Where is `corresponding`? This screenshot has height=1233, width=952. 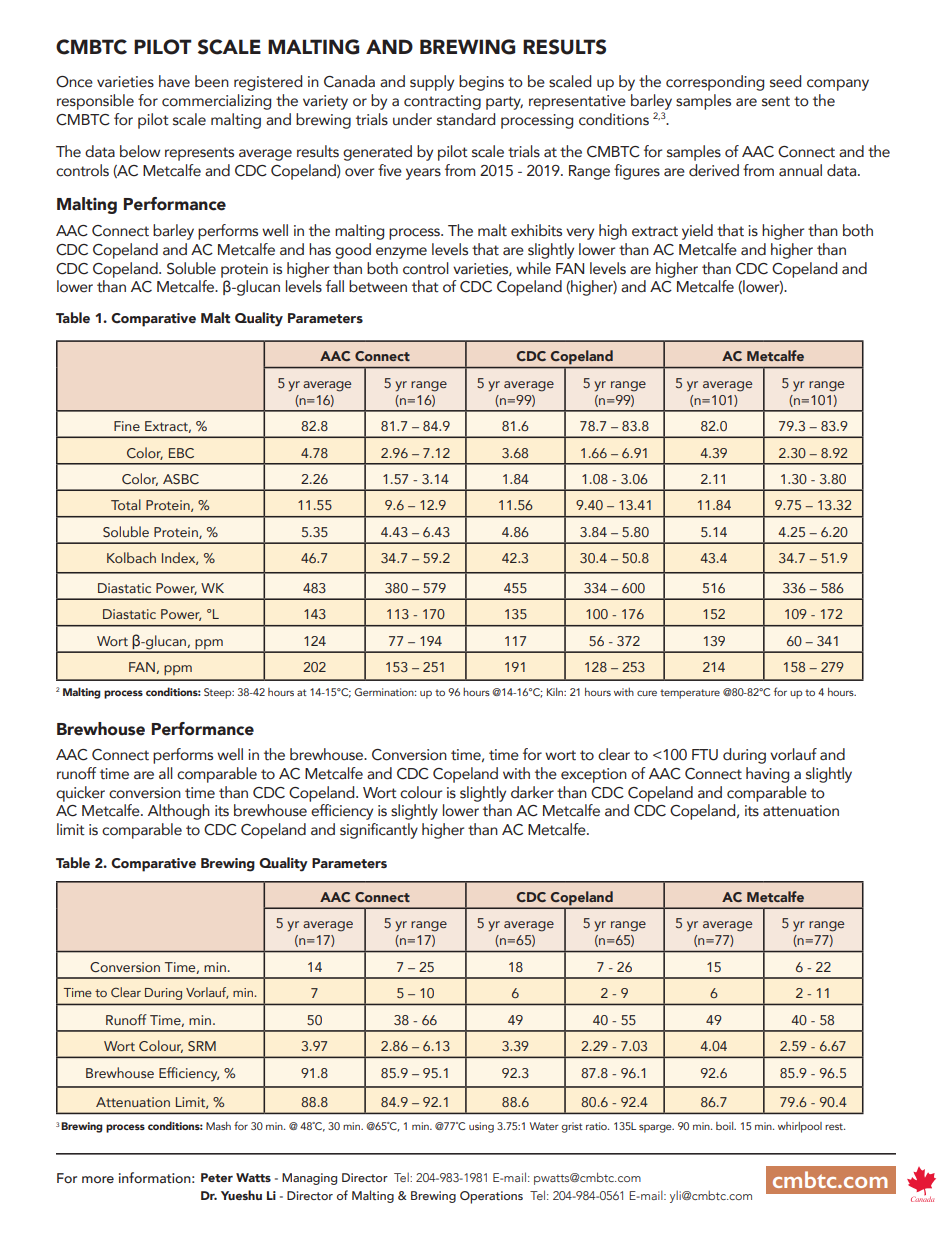
corresponding is located at coordinates (715, 83).
